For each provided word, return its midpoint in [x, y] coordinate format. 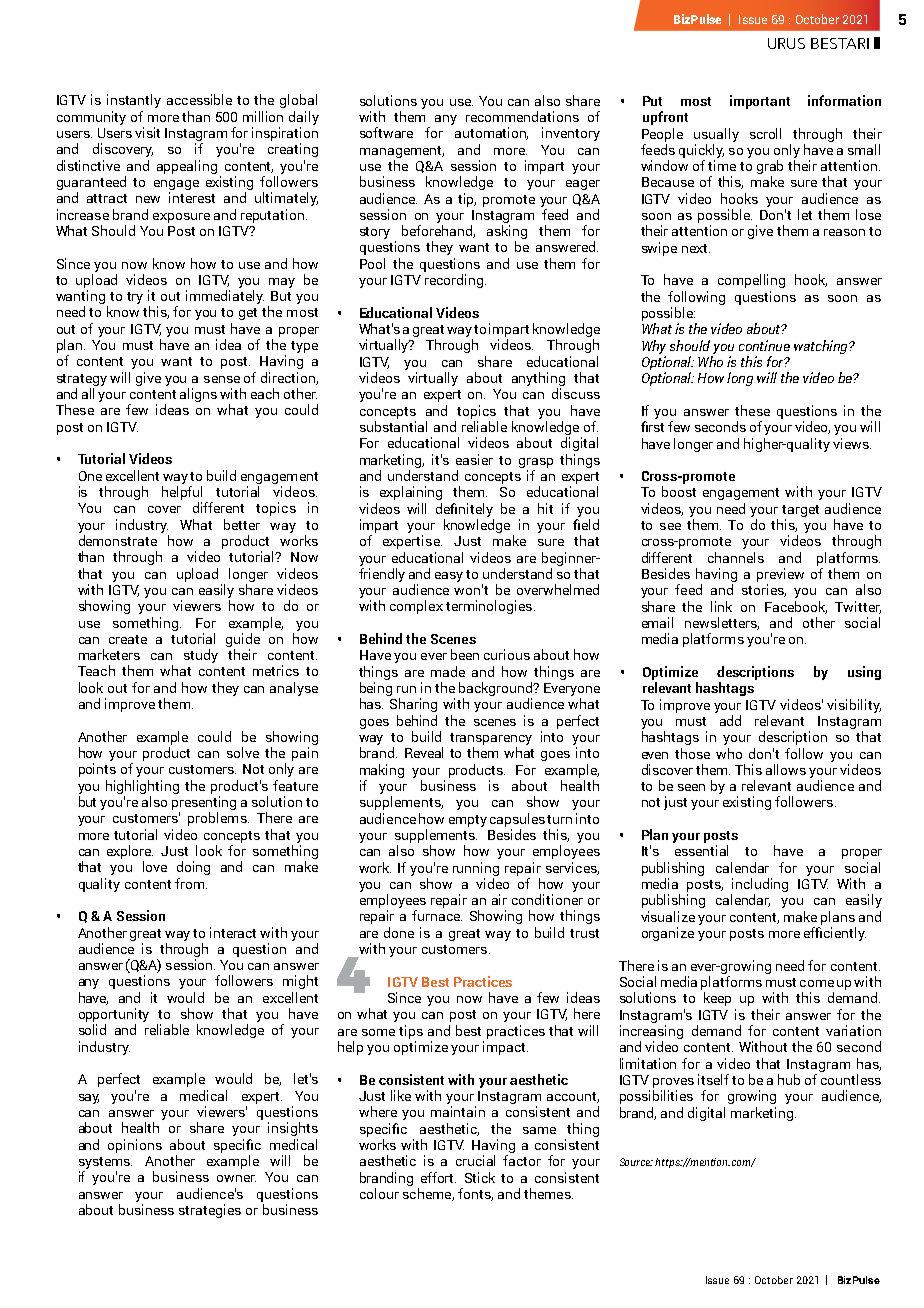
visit [147, 132]
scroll [765, 133]
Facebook [796, 607]
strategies [210, 1211]
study [201, 656]
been [465, 654]
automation [491, 133]
